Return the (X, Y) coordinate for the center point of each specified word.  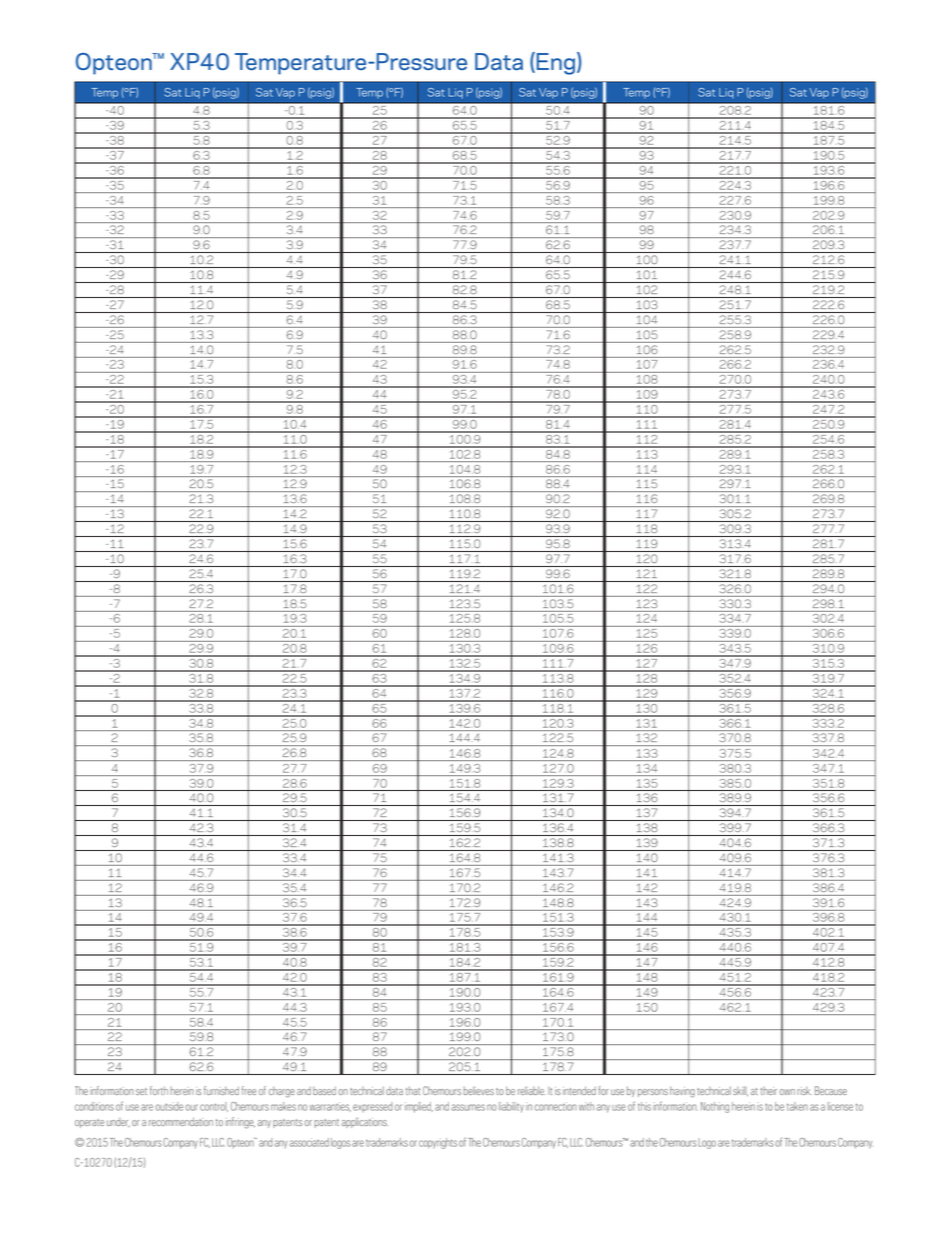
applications (365, 1122)
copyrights (438, 1143)
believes (479, 1090)
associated (309, 1142)
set (141, 1091)
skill (740, 1091)
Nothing (715, 1107)
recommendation (181, 1121)
